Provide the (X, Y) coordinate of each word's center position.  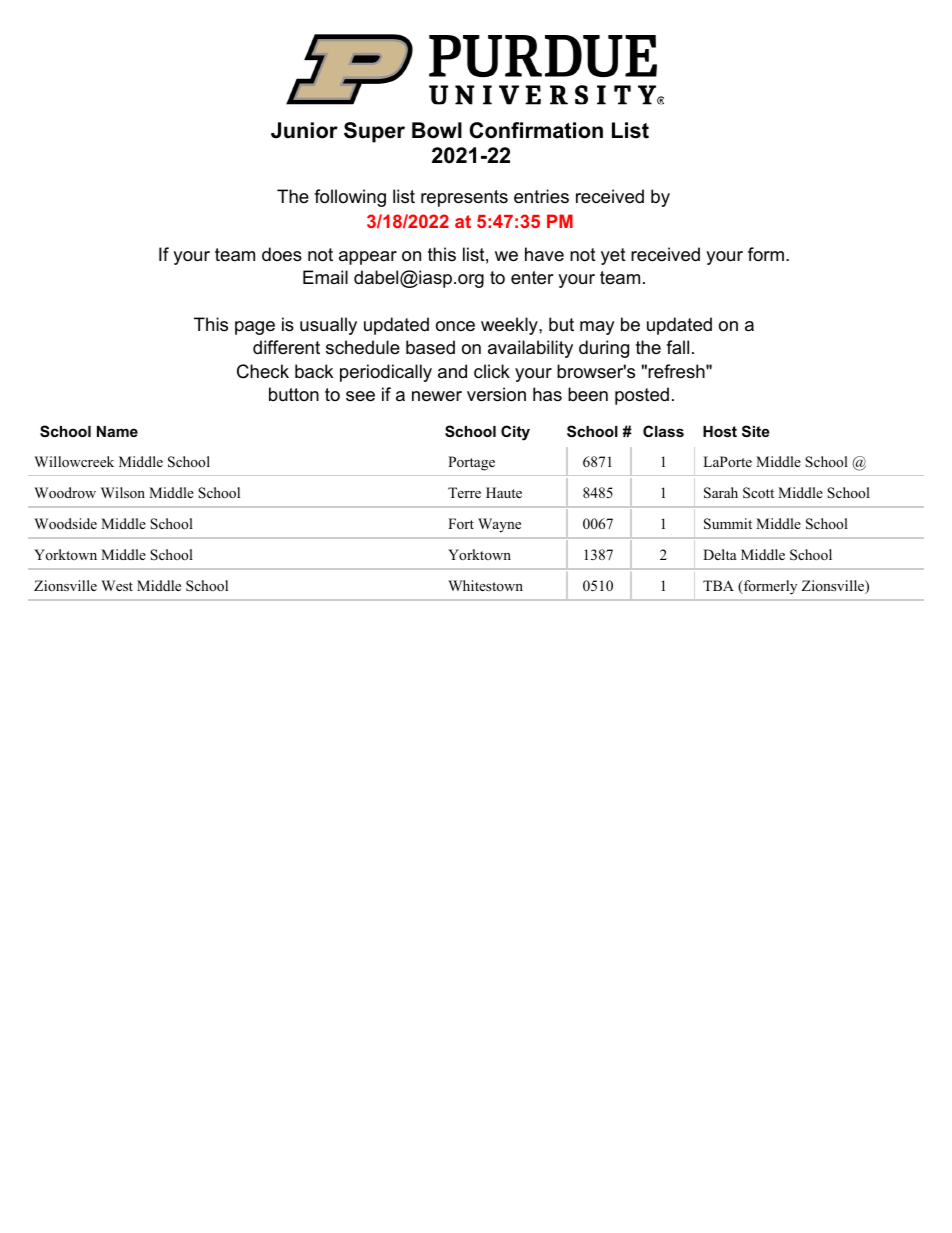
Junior (304, 130)
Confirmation (536, 130)
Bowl (437, 130)
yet (613, 256)
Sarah (721, 493)
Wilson (123, 492)
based (430, 347)
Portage (471, 463)
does (282, 254)
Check (263, 371)
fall (677, 347)
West (117, 585)
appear (368, 258)
